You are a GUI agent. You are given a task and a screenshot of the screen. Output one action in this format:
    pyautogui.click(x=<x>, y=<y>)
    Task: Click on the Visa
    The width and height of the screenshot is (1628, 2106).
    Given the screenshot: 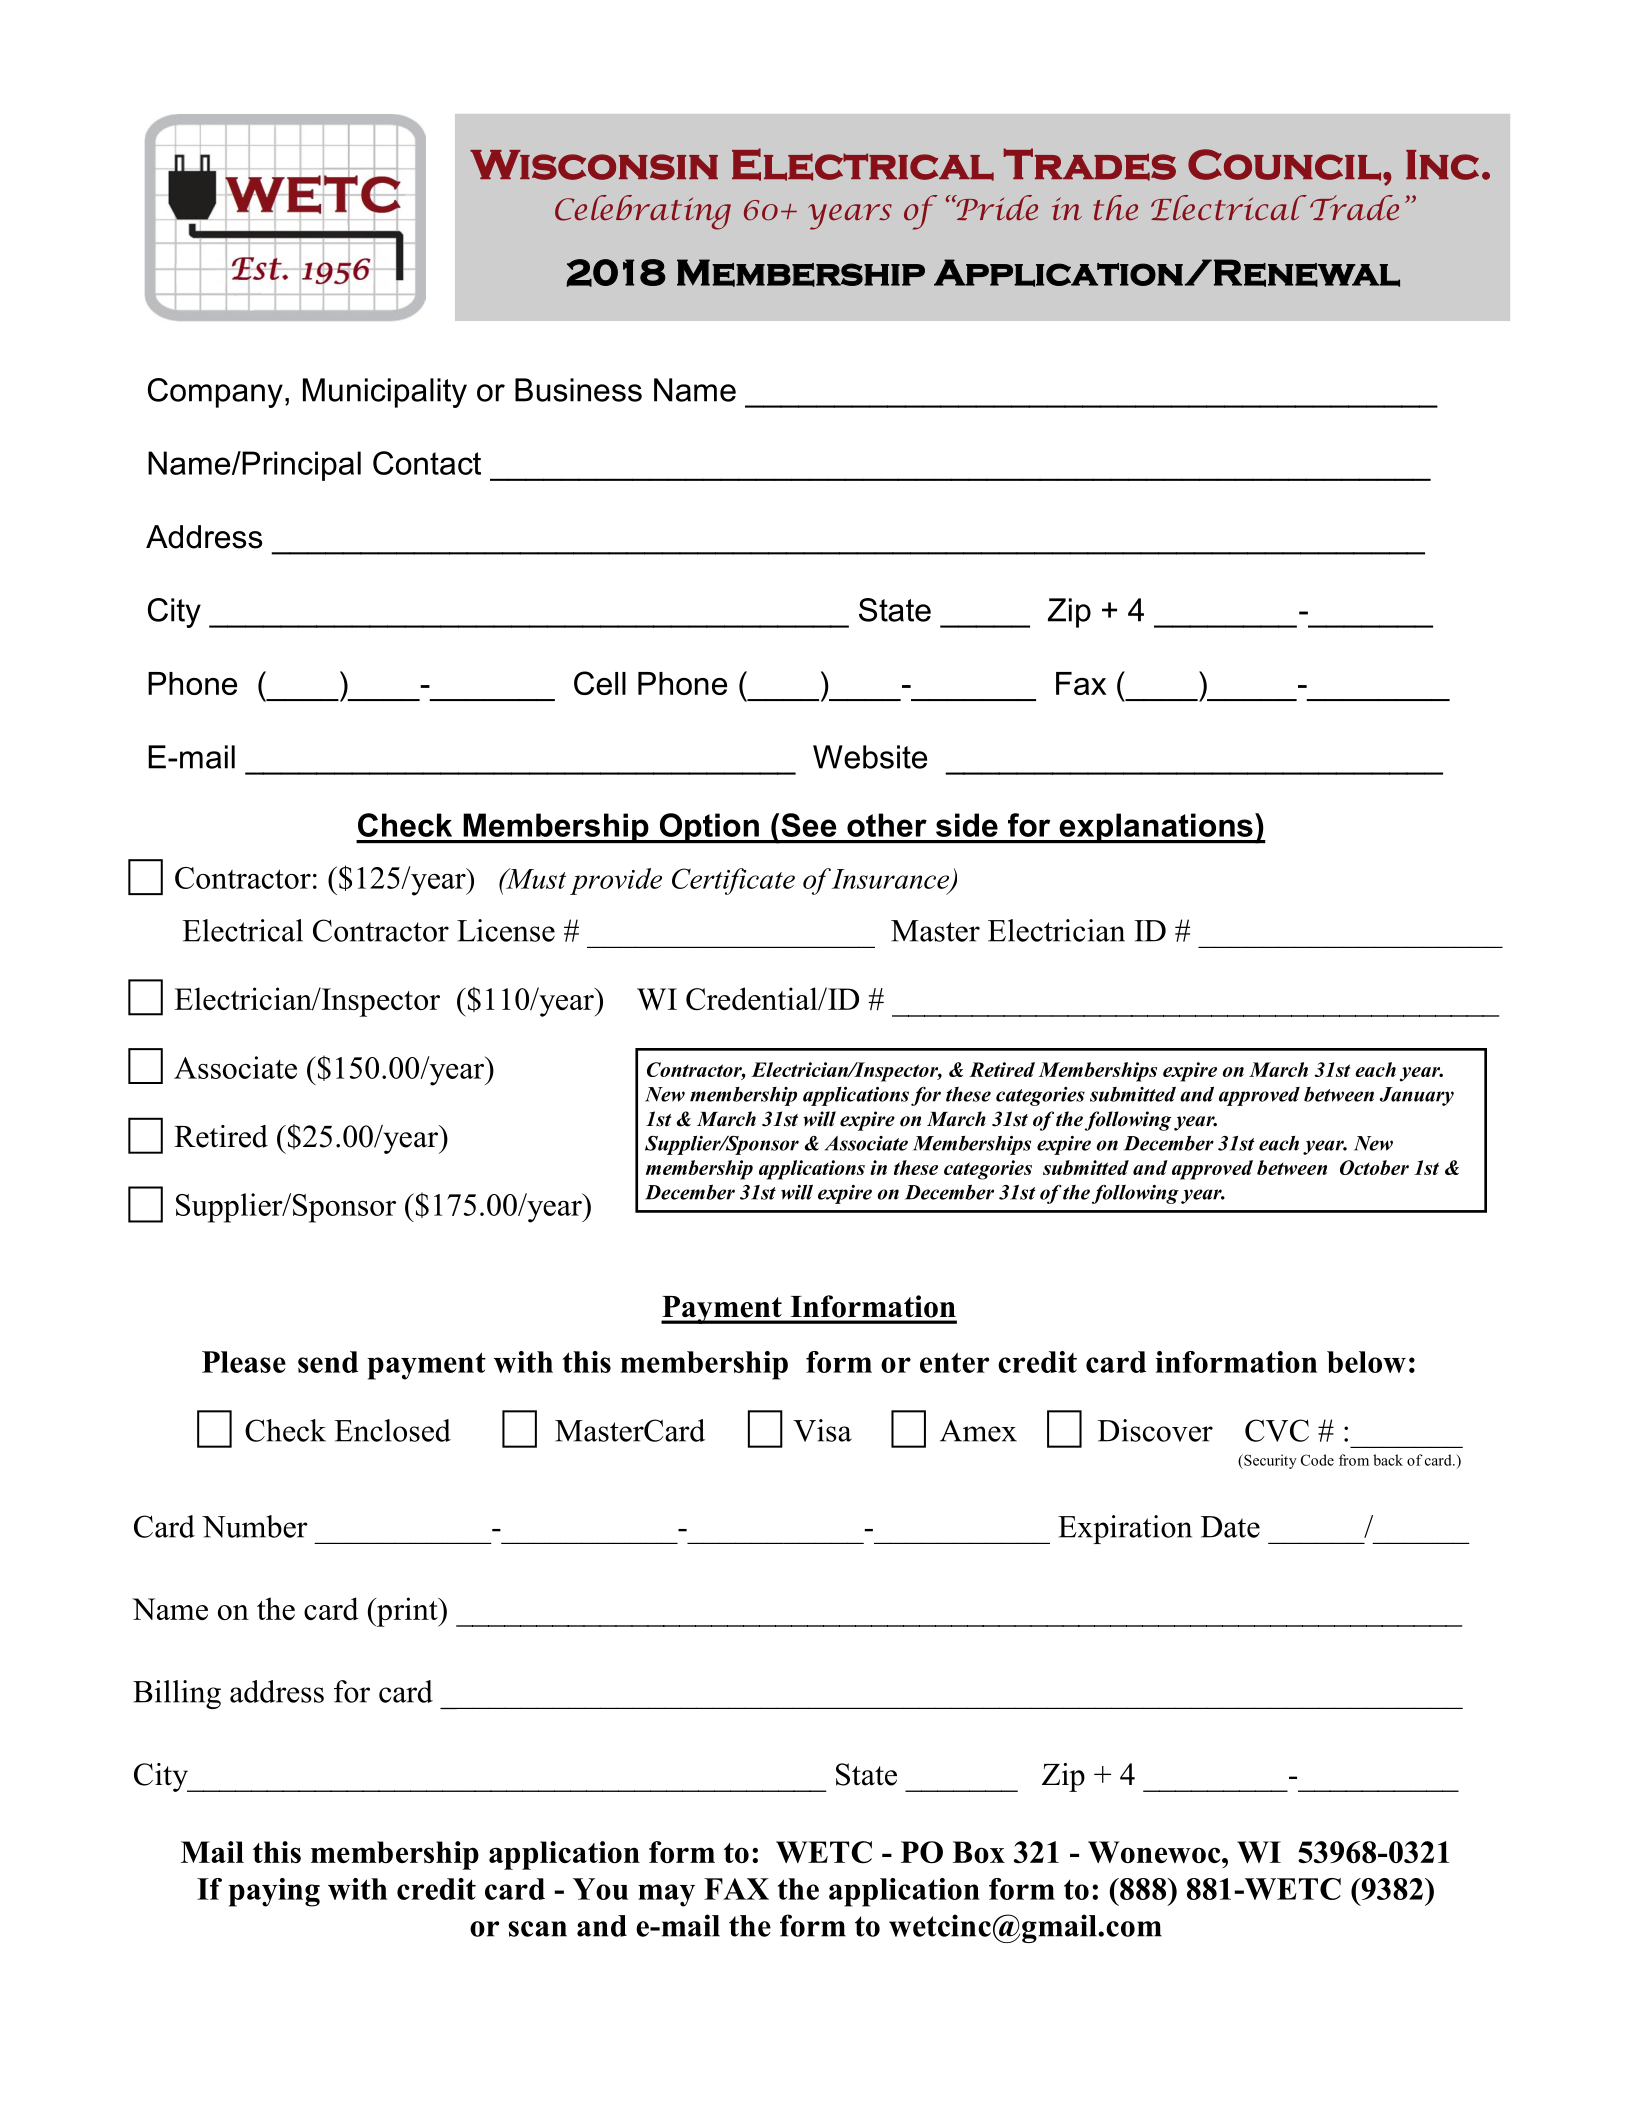 What is the action you would take?
    pyautogui.click(x=822, y=1430)
